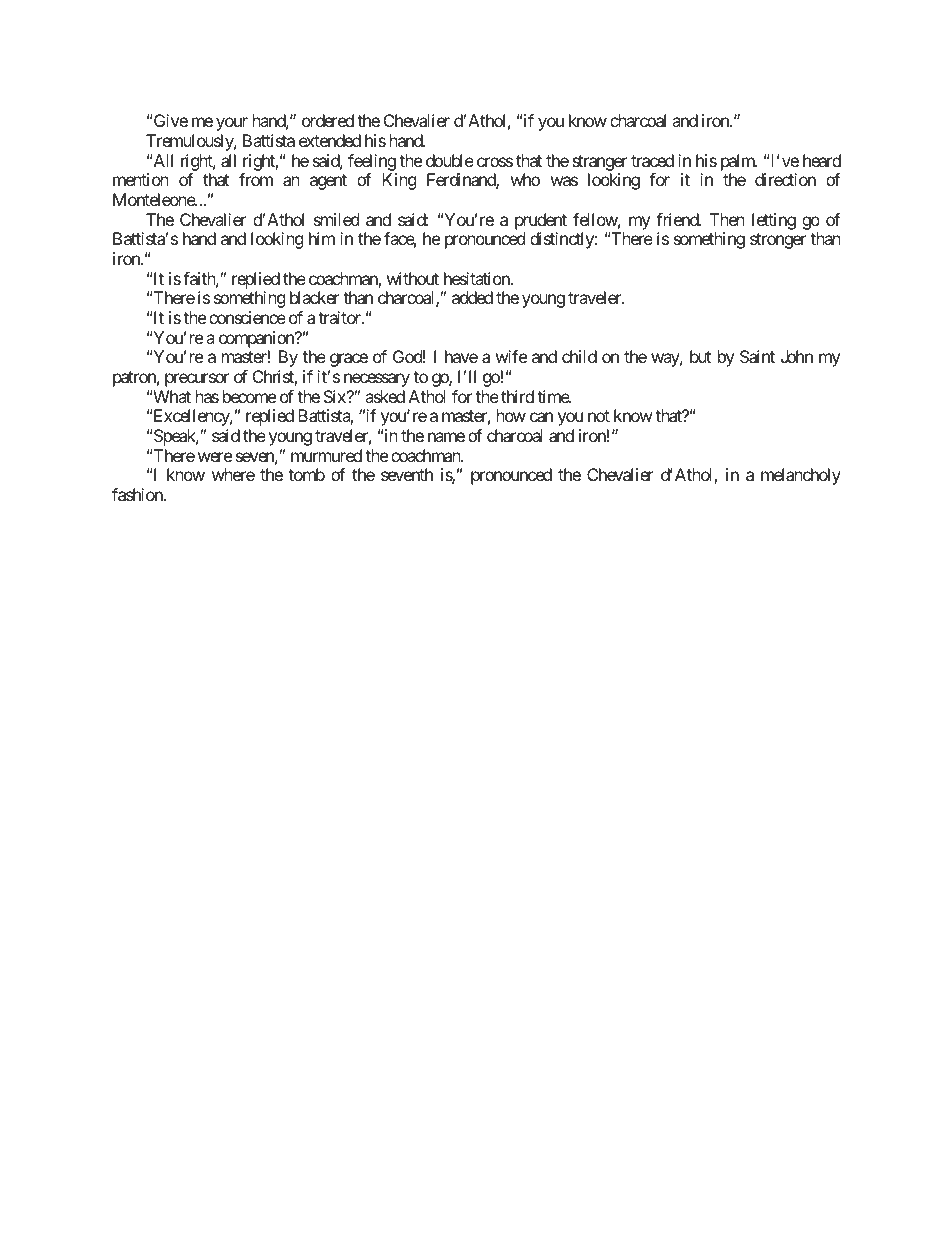 The width and height of the page is (952, 1233). What do you see at coordinates (727, 219) in the page?
I see `Then` at bounding box center [727, 219].
